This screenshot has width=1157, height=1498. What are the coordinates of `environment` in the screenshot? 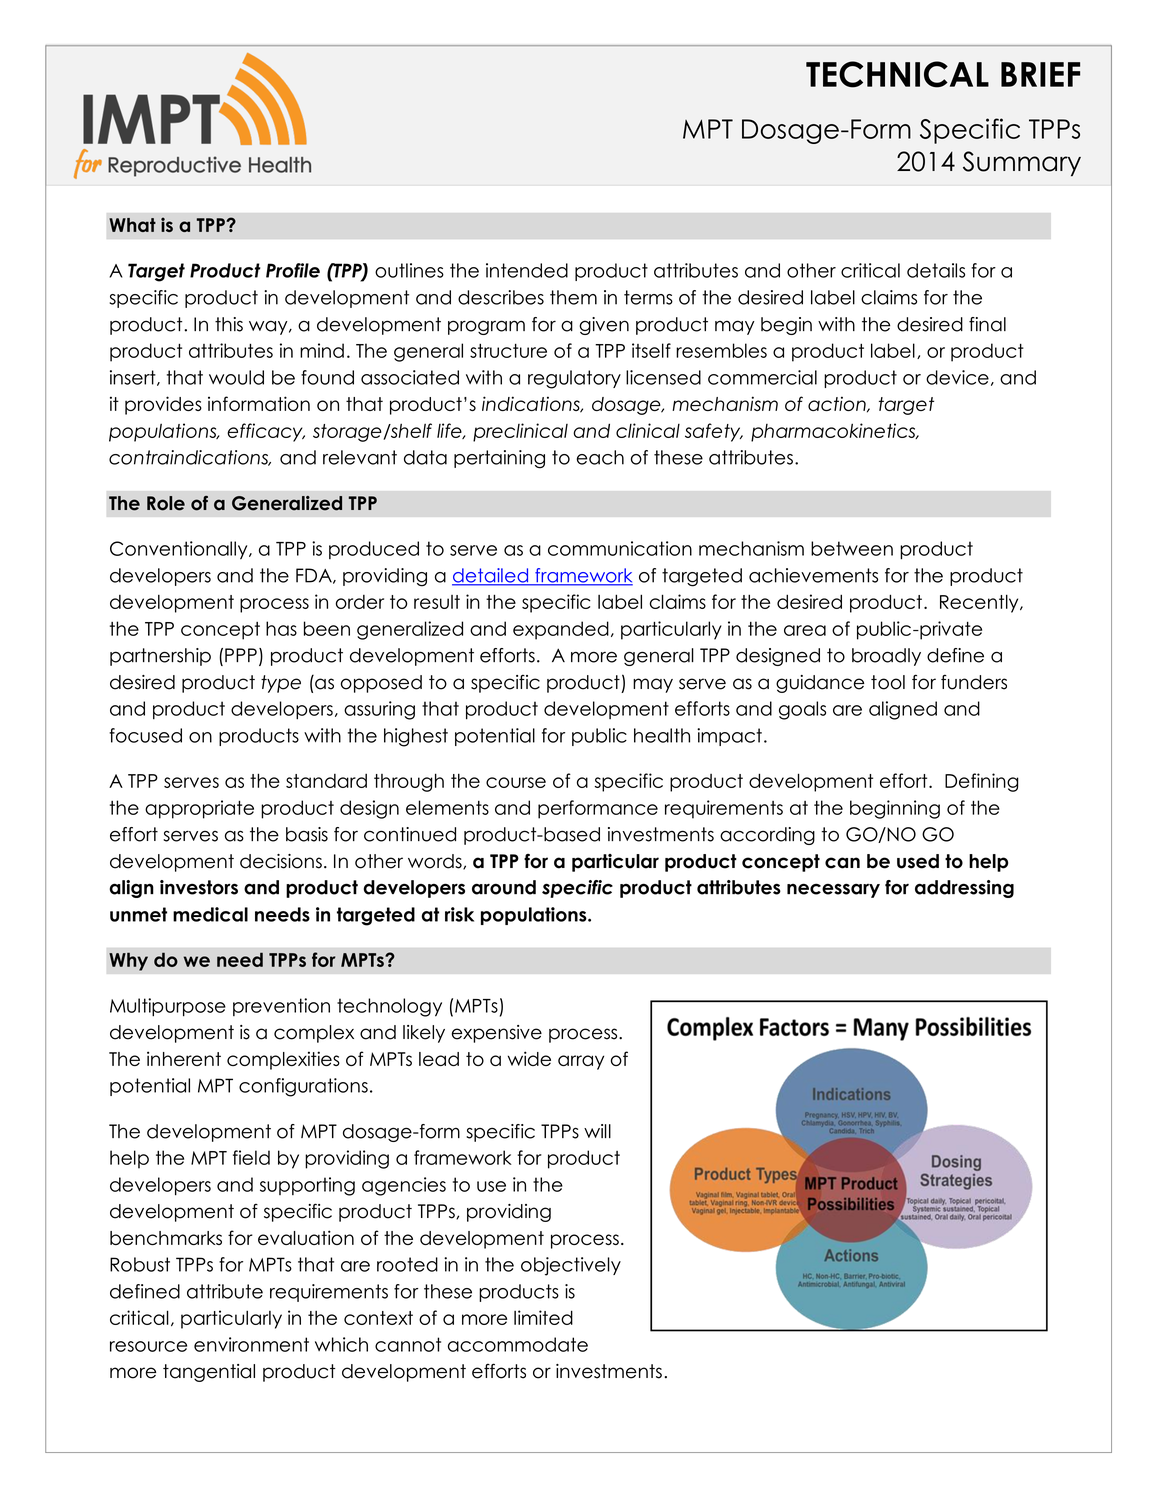 It's located at (251, 1344).
